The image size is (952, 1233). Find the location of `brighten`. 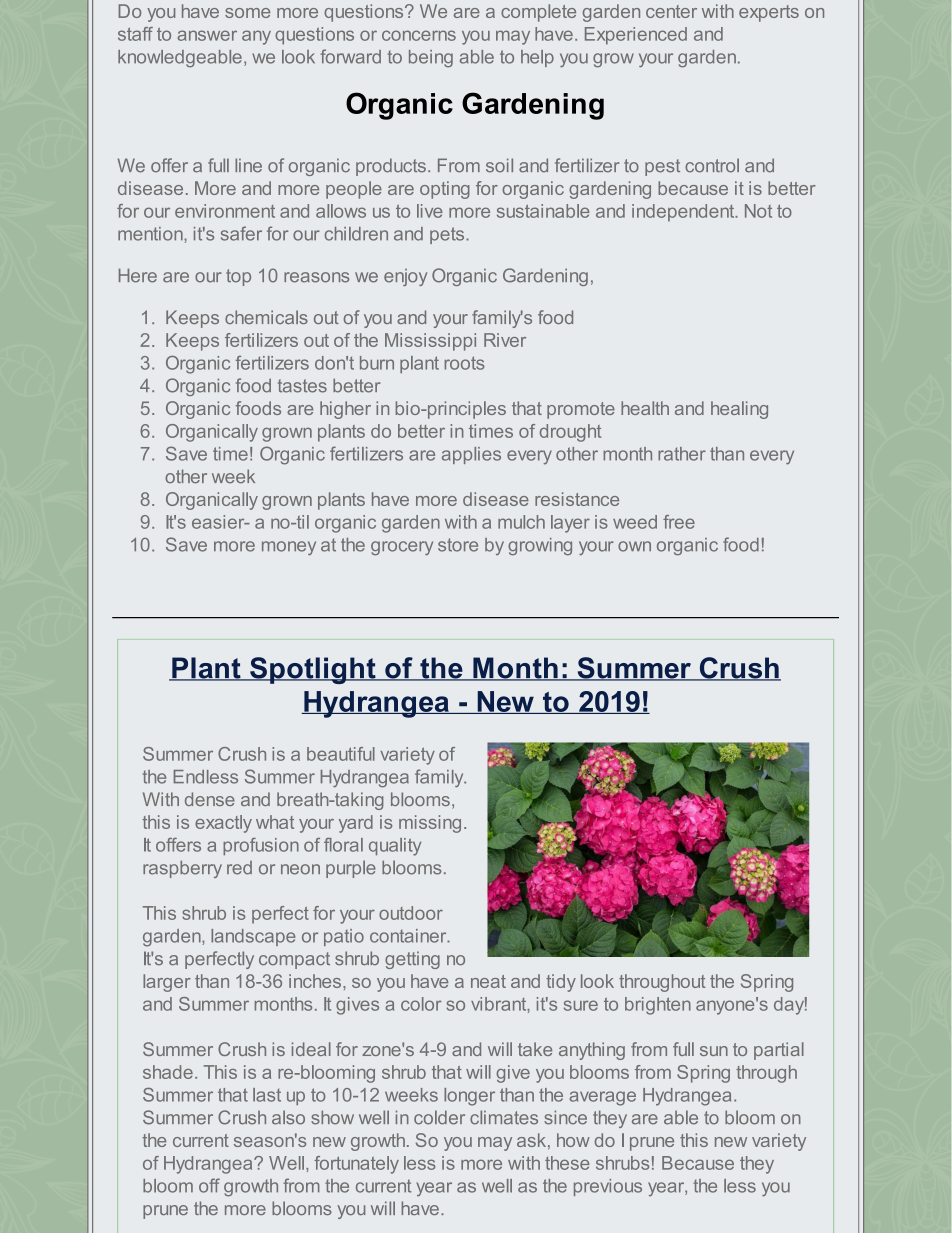

brighten is located at coordinates (658, 1006).
